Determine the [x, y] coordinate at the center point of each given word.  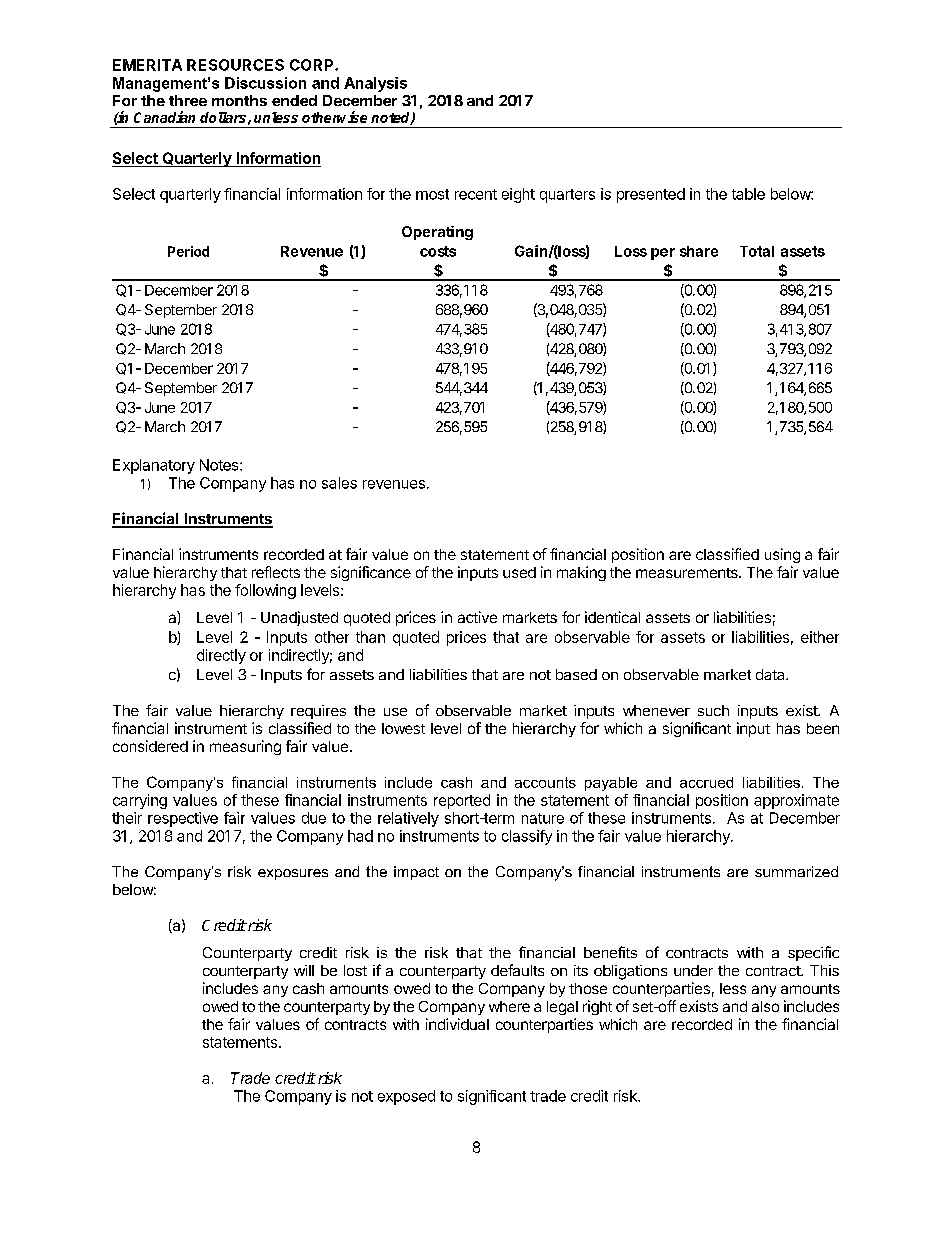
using [782, 555]
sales [339, 483]
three [188, 100]
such [713, 710]
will [304, 970]
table [748, 194]
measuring [245, 747]
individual [457, 1024]
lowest [403, 728]
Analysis [375, 84]
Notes [220, 465]
